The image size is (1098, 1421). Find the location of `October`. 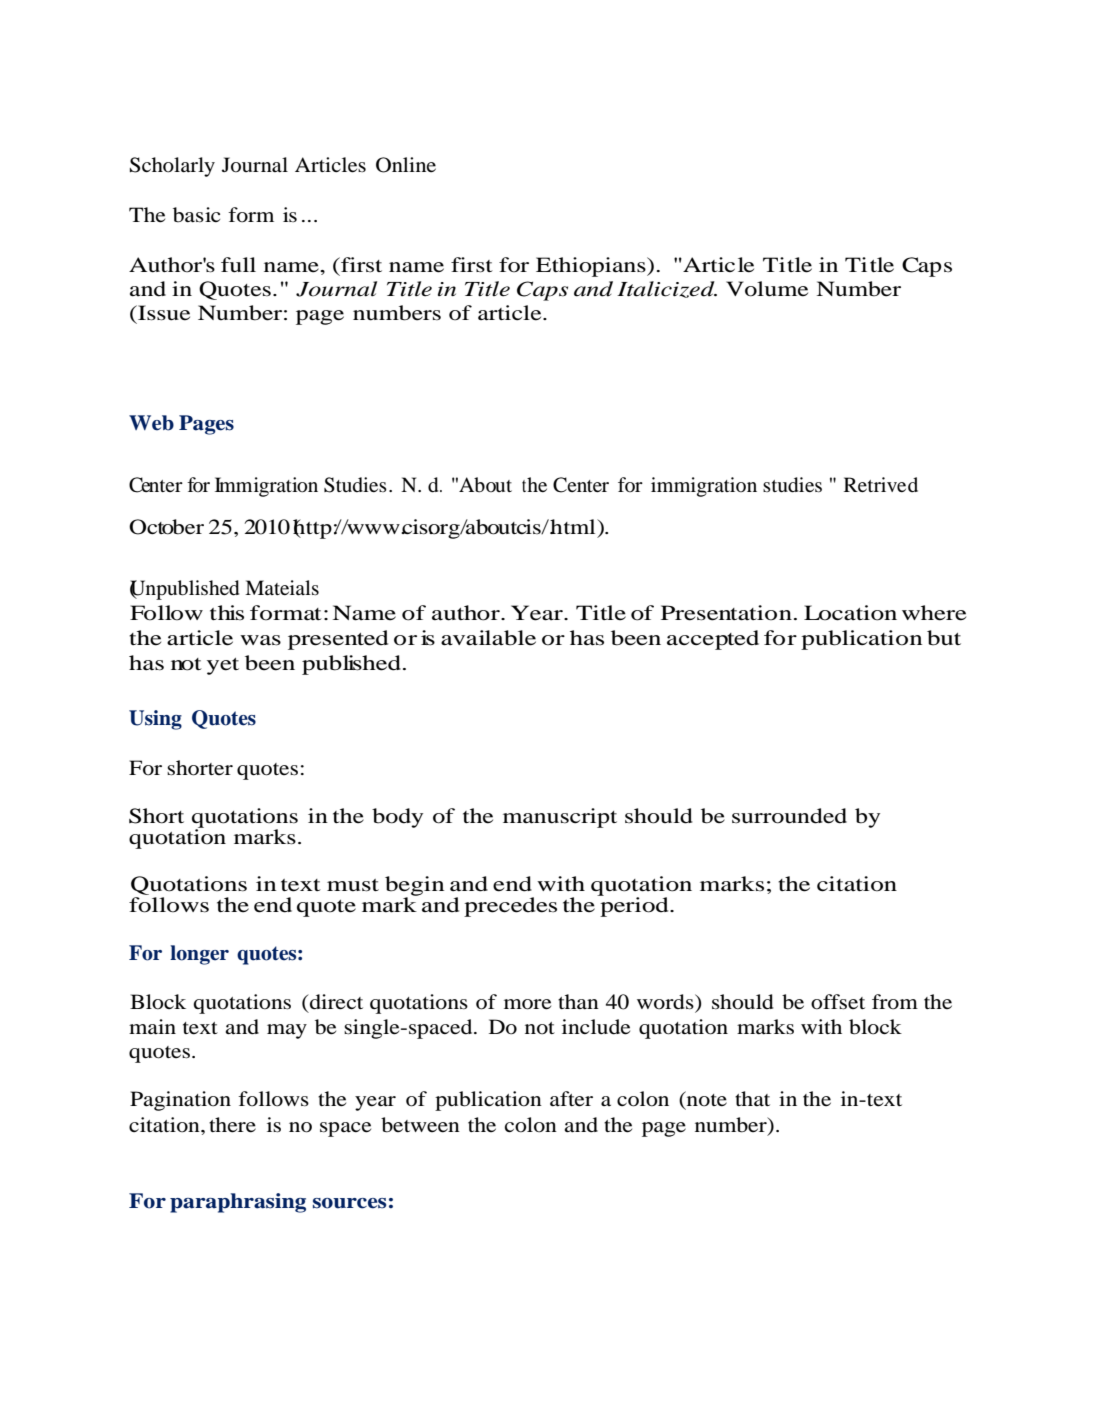

October is located at coordinates (166, 527).
